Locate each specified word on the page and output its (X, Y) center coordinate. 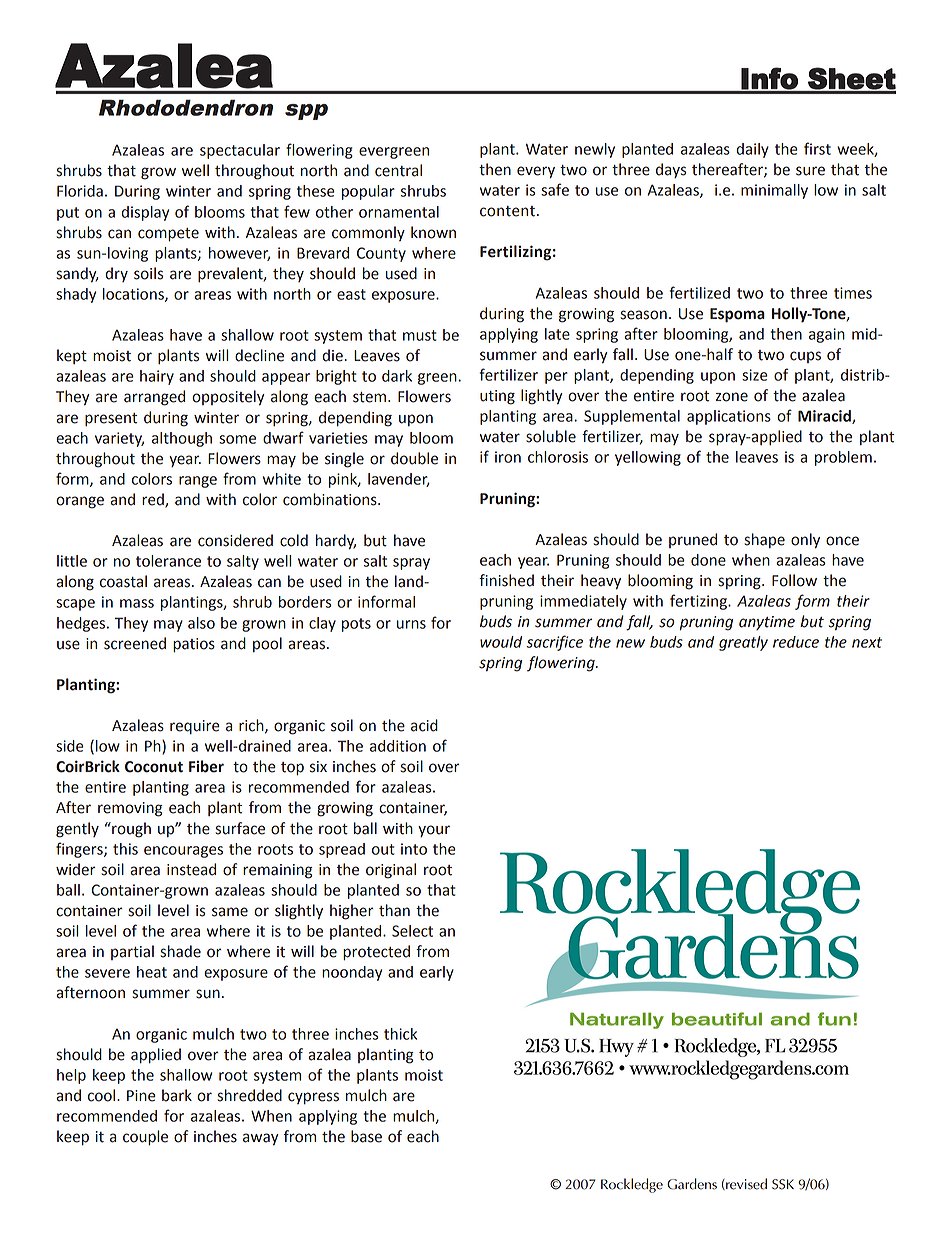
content (507, 211)
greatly (743, 643)
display (145, 213)
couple (145, 1138)
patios (194, 645)
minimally (774, 191)
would (501, 642)
